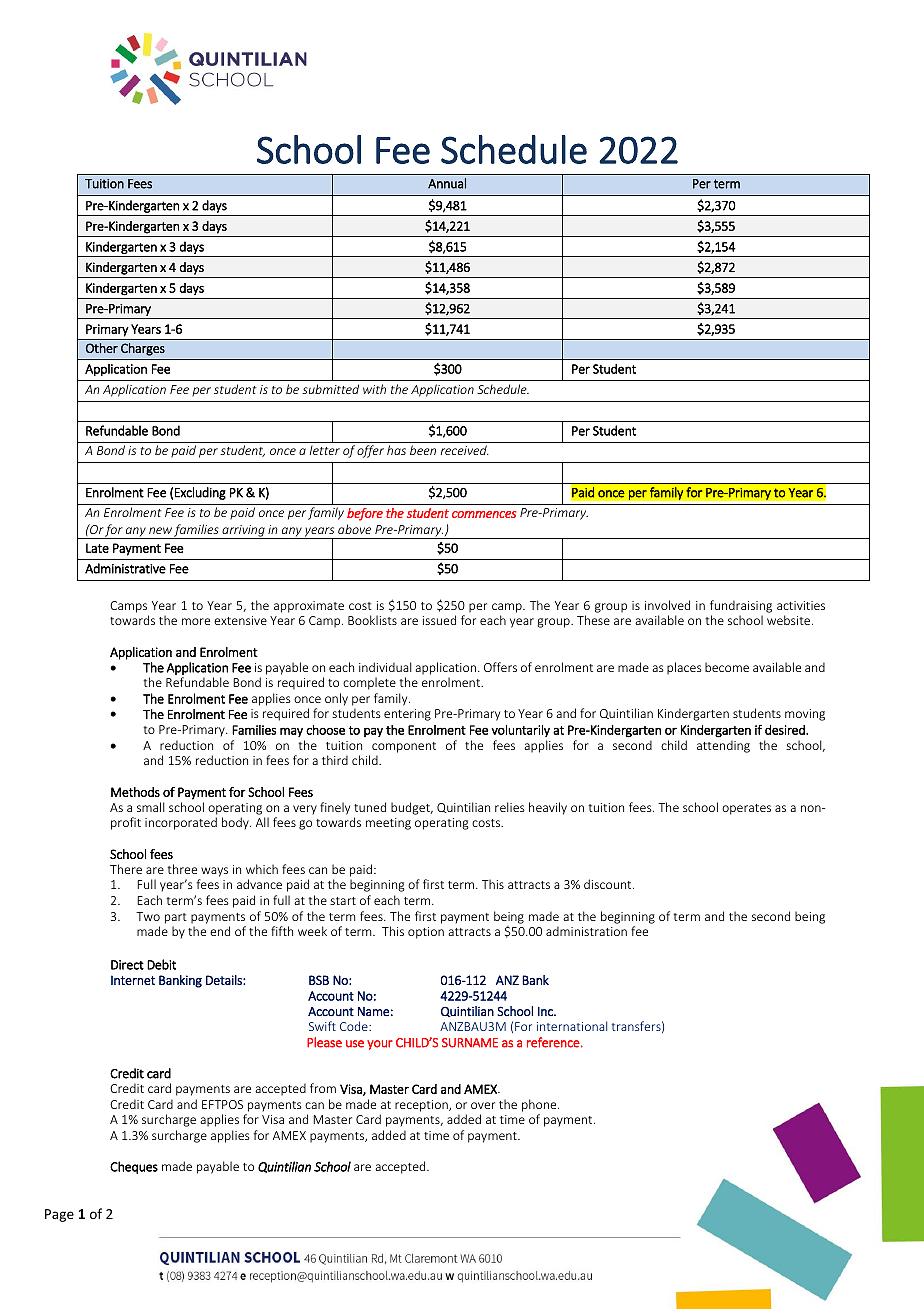 This image has width=924, height=1309. I want to click on reception, so click(422, 1106).
